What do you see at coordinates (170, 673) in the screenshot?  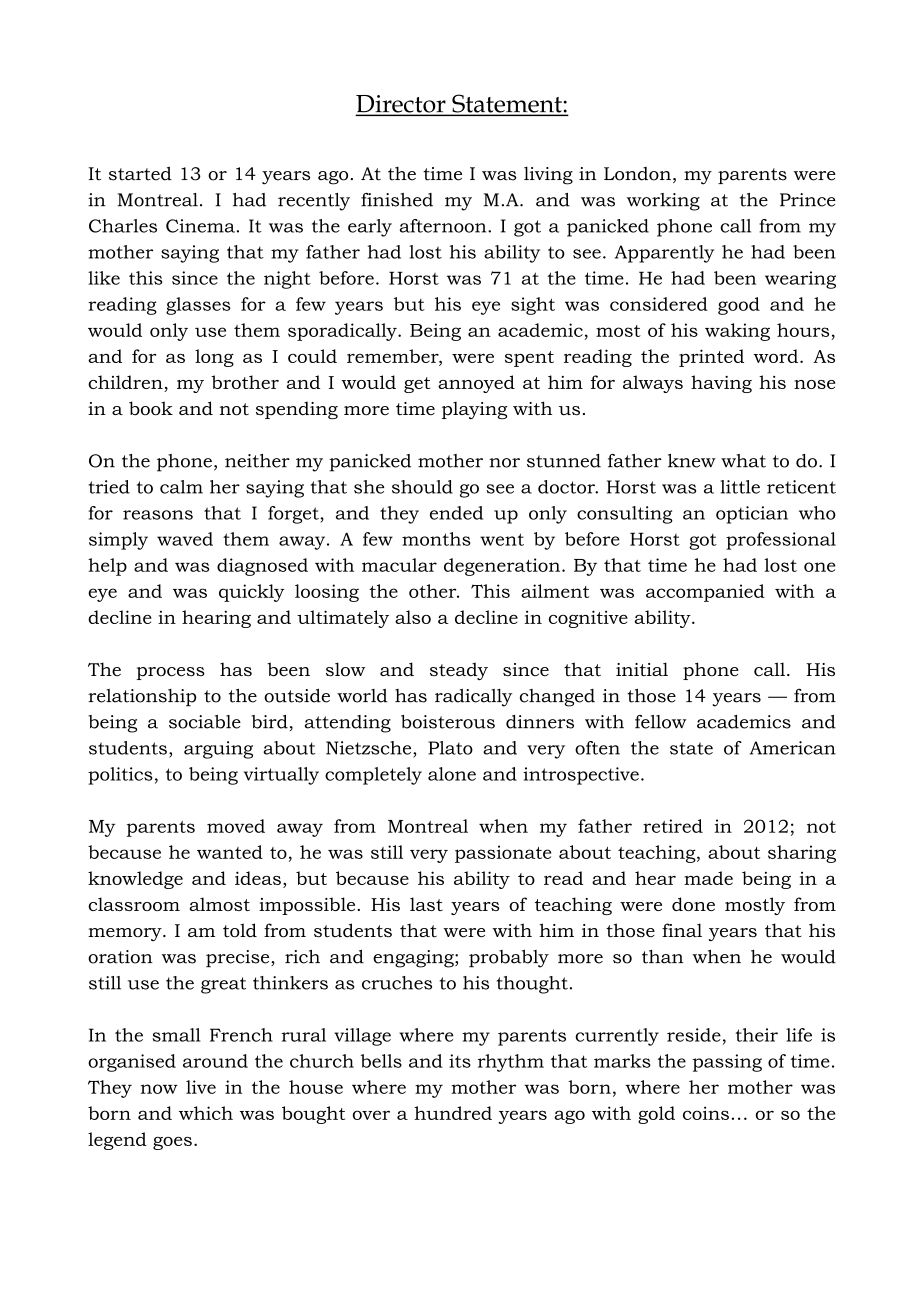 I see `process` at bounding box center [170, 673].
